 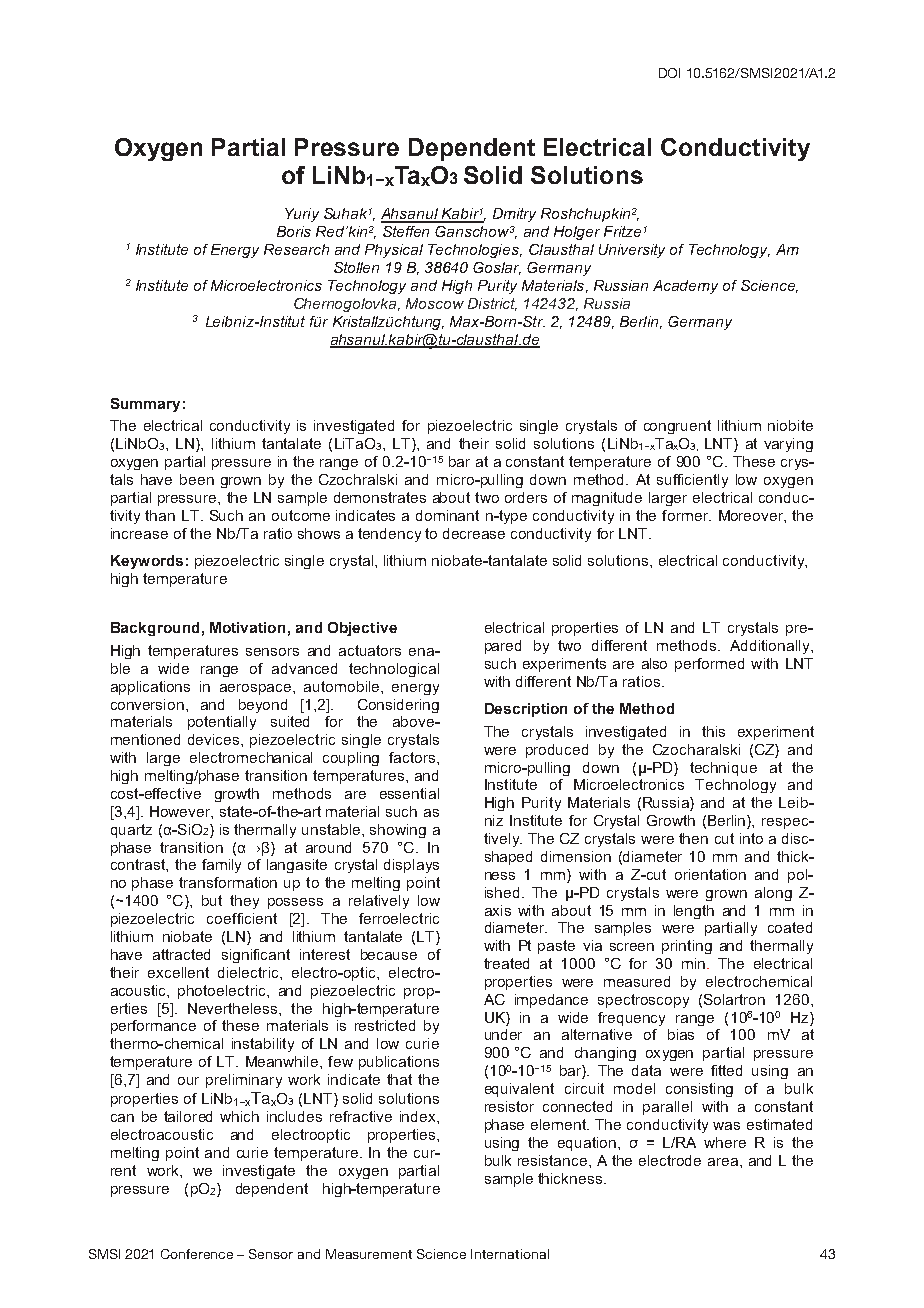 What do you see at coordinates (222, 723) in the screenshot?
I see `potentially` at bounding box center [222, 723].
